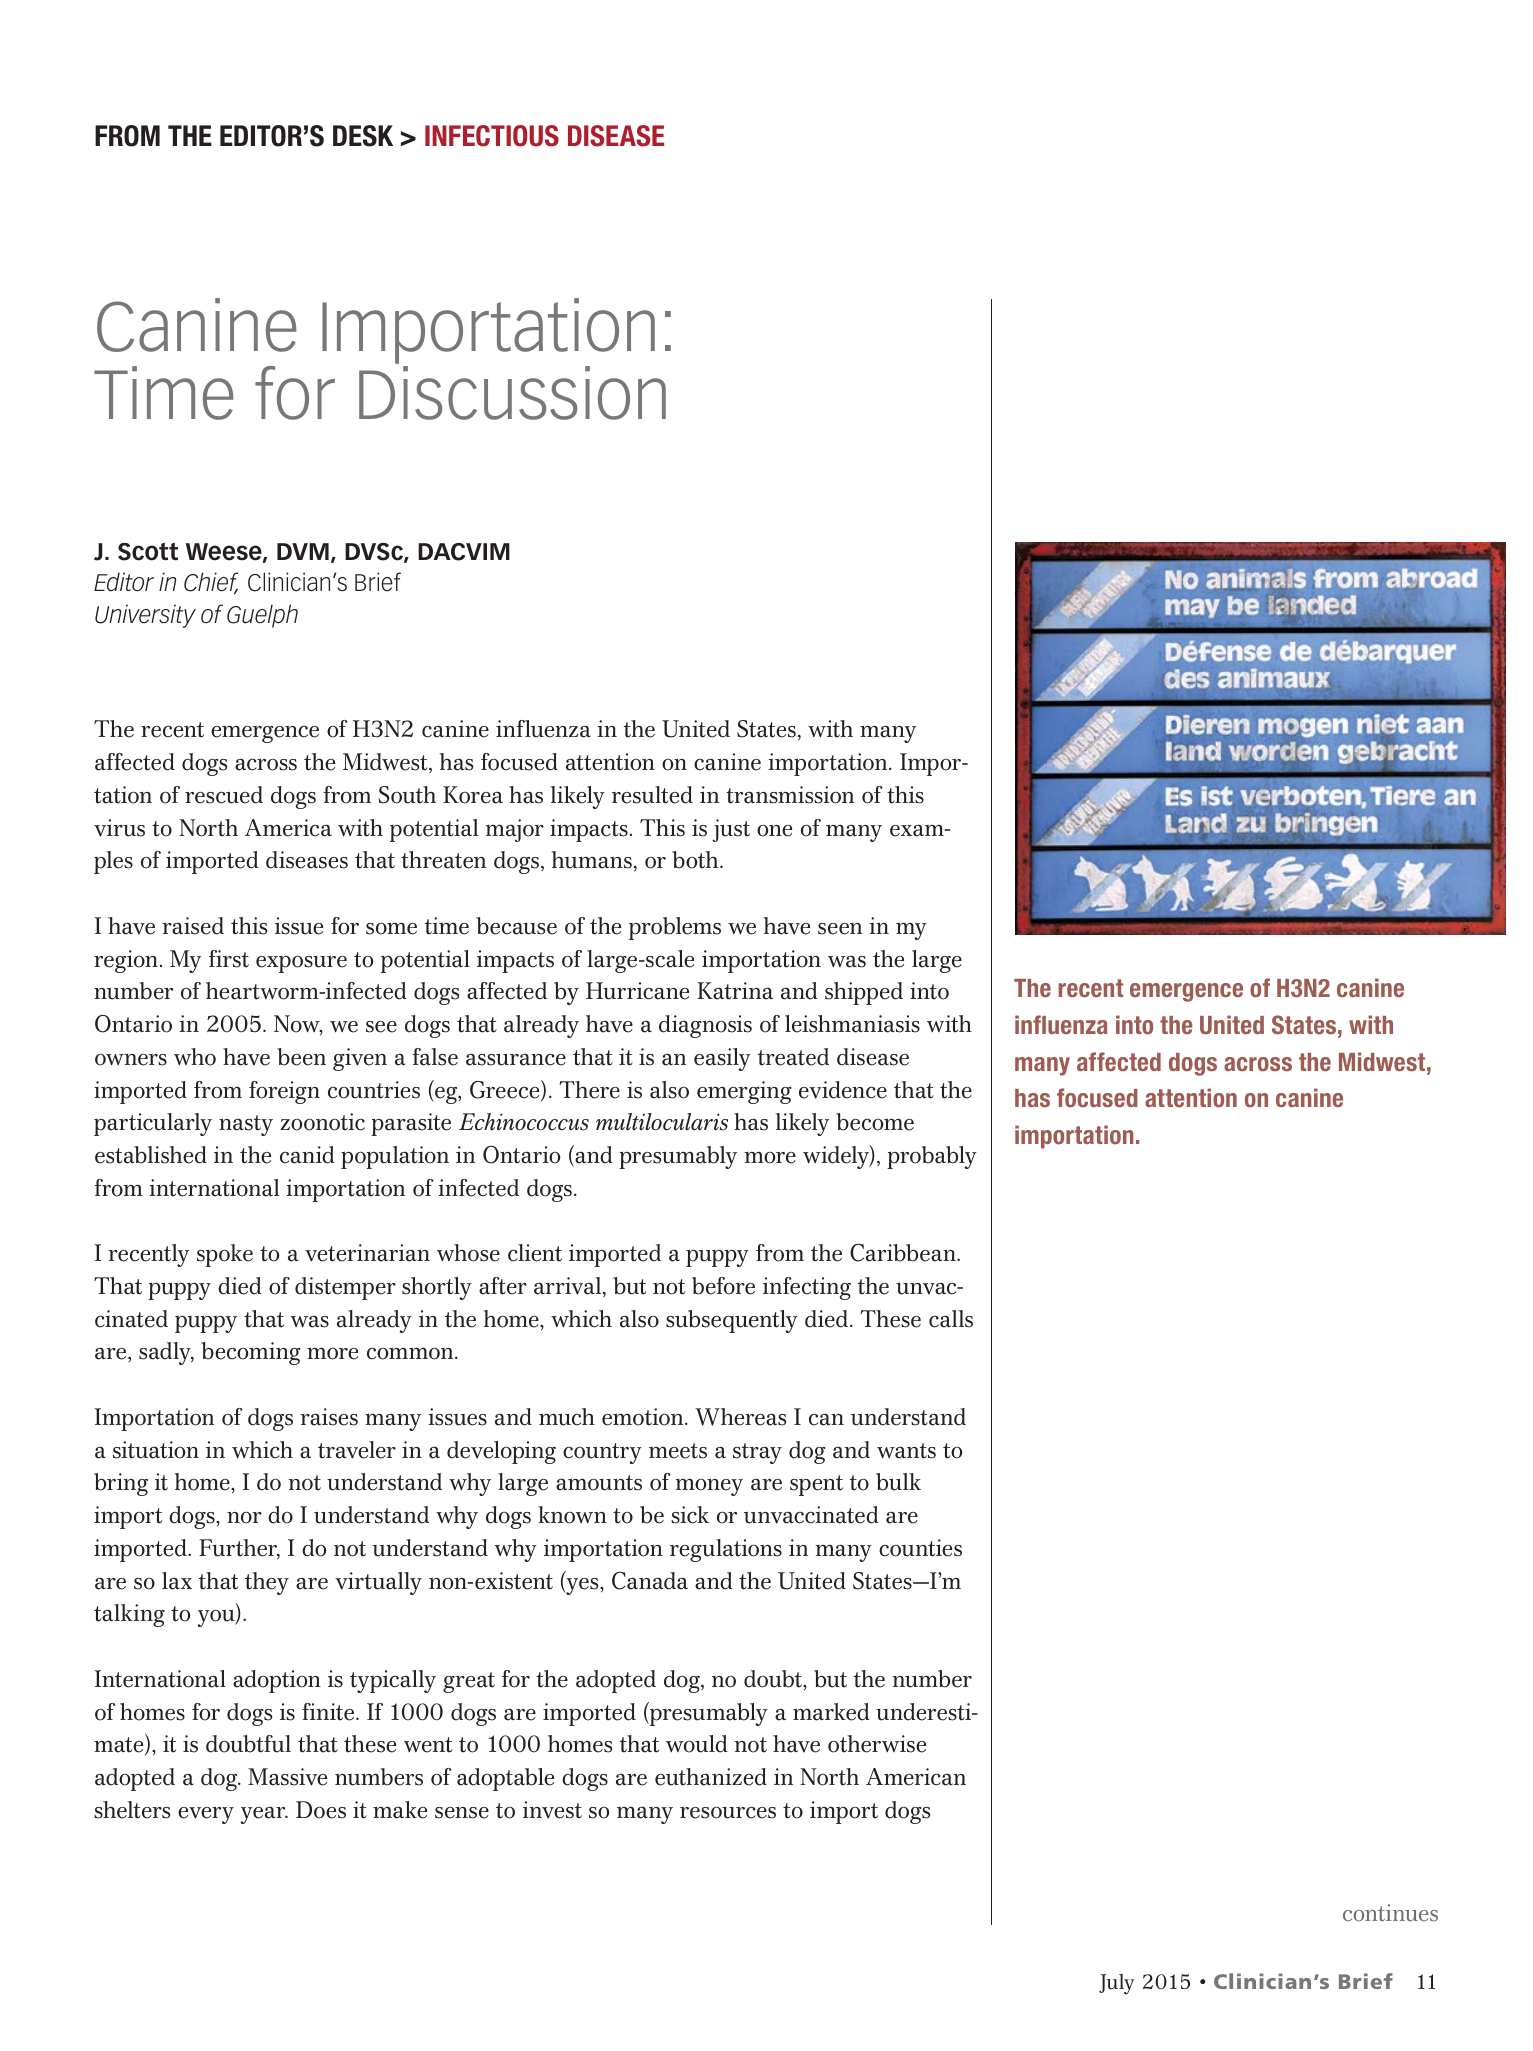  What do you see at coordinates (239, 1549) in the page?
I see `Further` at bounding box center [239, 1549].
